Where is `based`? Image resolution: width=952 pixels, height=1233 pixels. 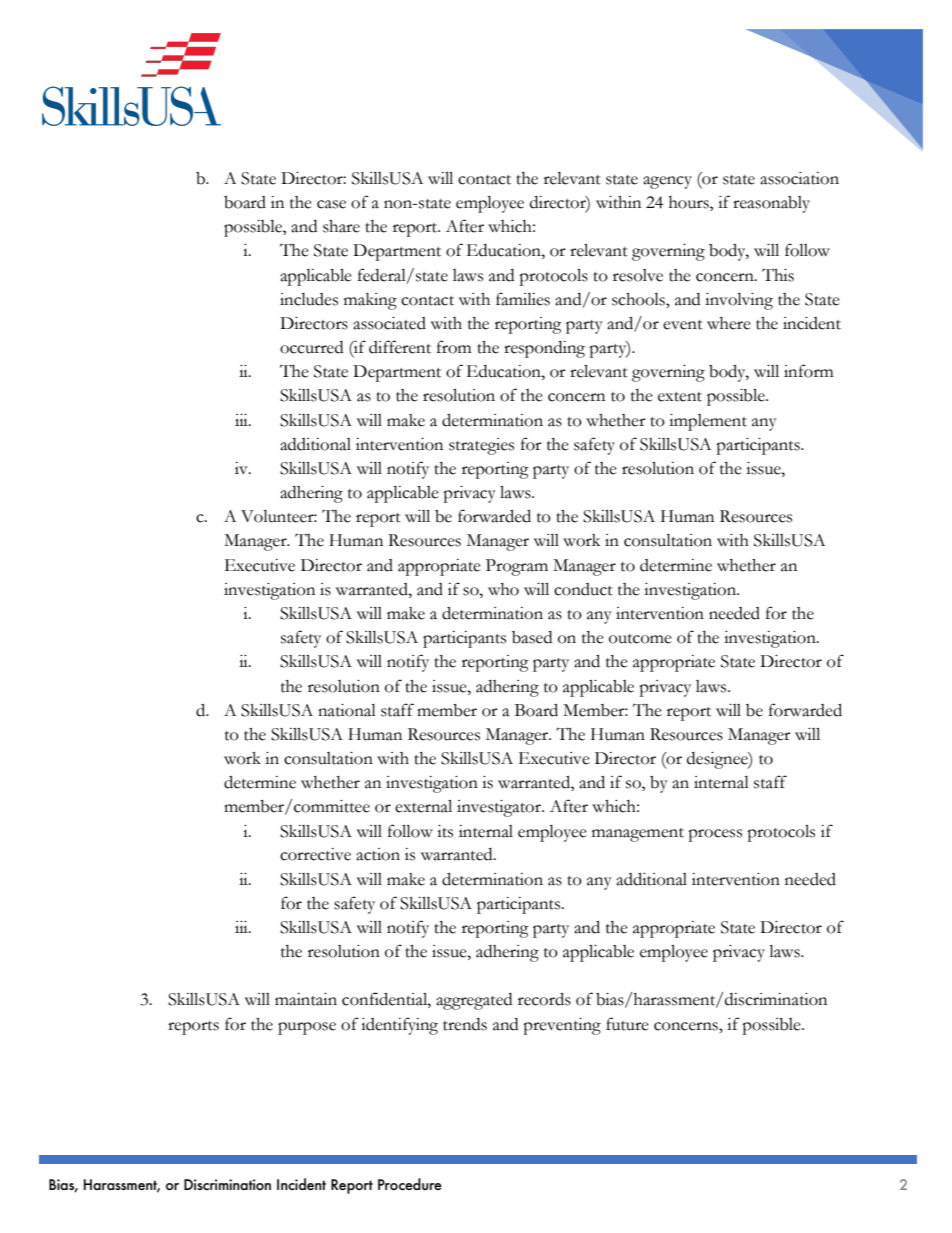
based is located at coordinates (532, 637).
